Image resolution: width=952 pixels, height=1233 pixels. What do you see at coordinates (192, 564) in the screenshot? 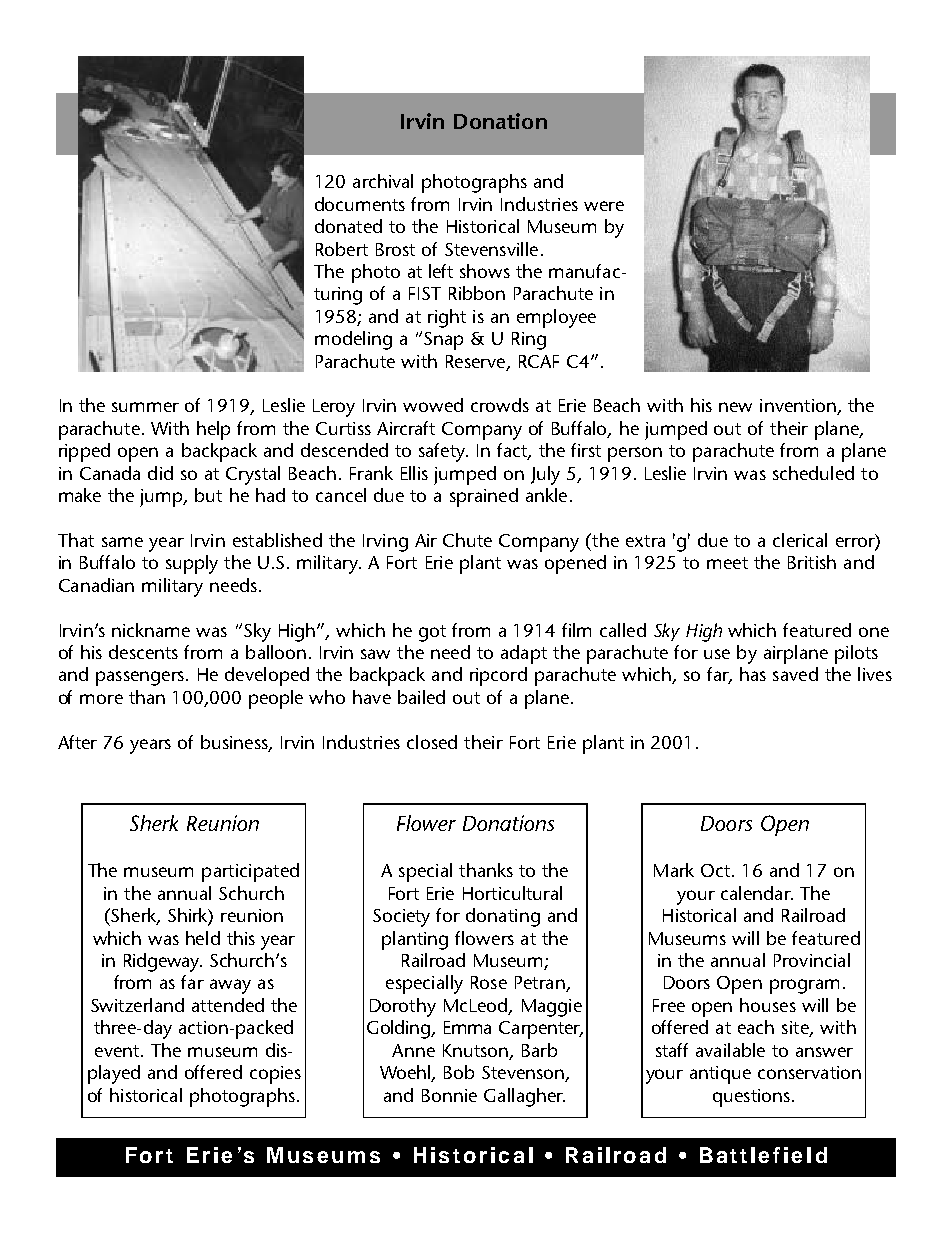
I see `supply` at bounding box center [192, 564].
